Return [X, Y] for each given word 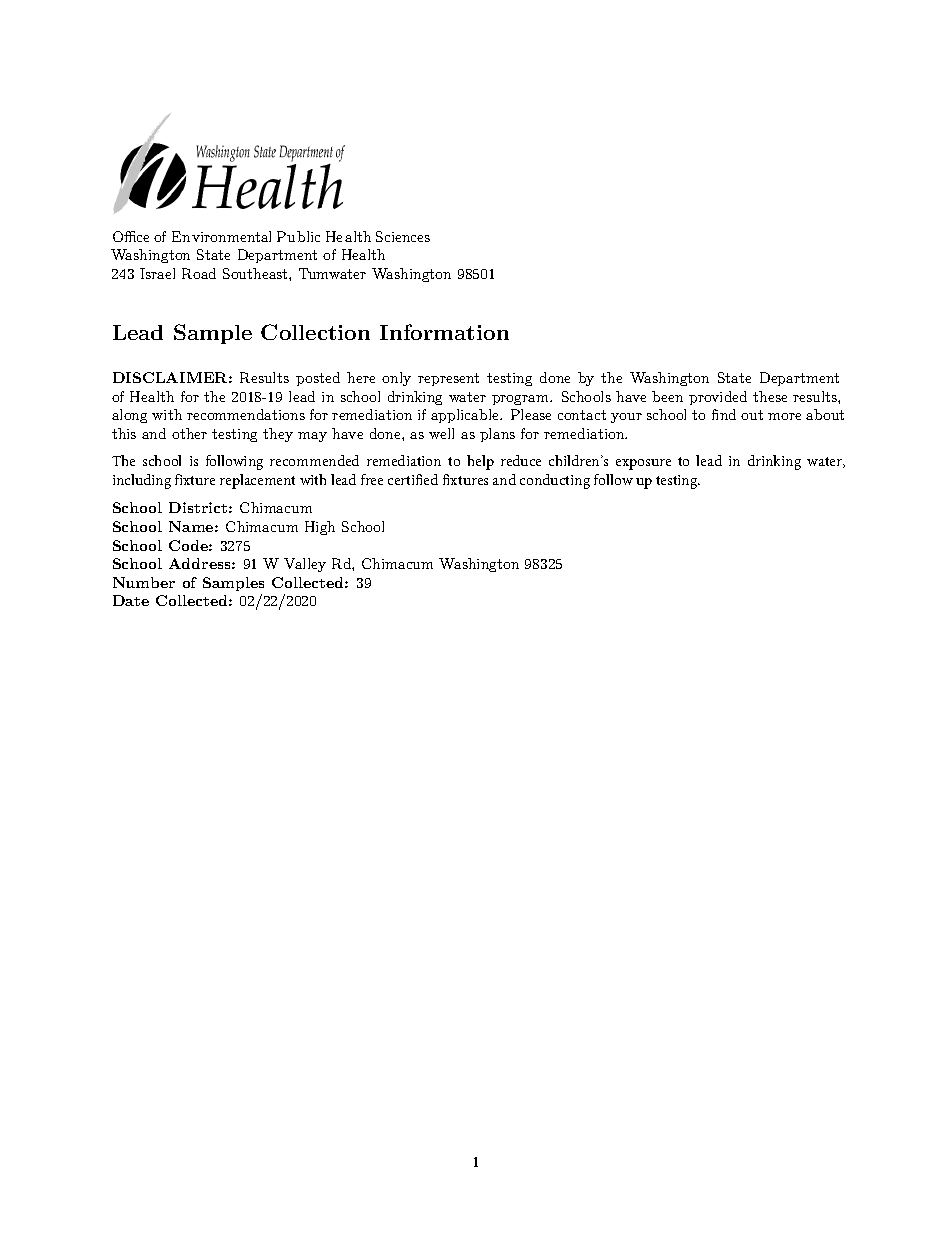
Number [144, 582]
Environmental [221, 236]
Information [444, 332]
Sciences [403, 236]
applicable [466, 416]
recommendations [246, 414]
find [724, 414]
